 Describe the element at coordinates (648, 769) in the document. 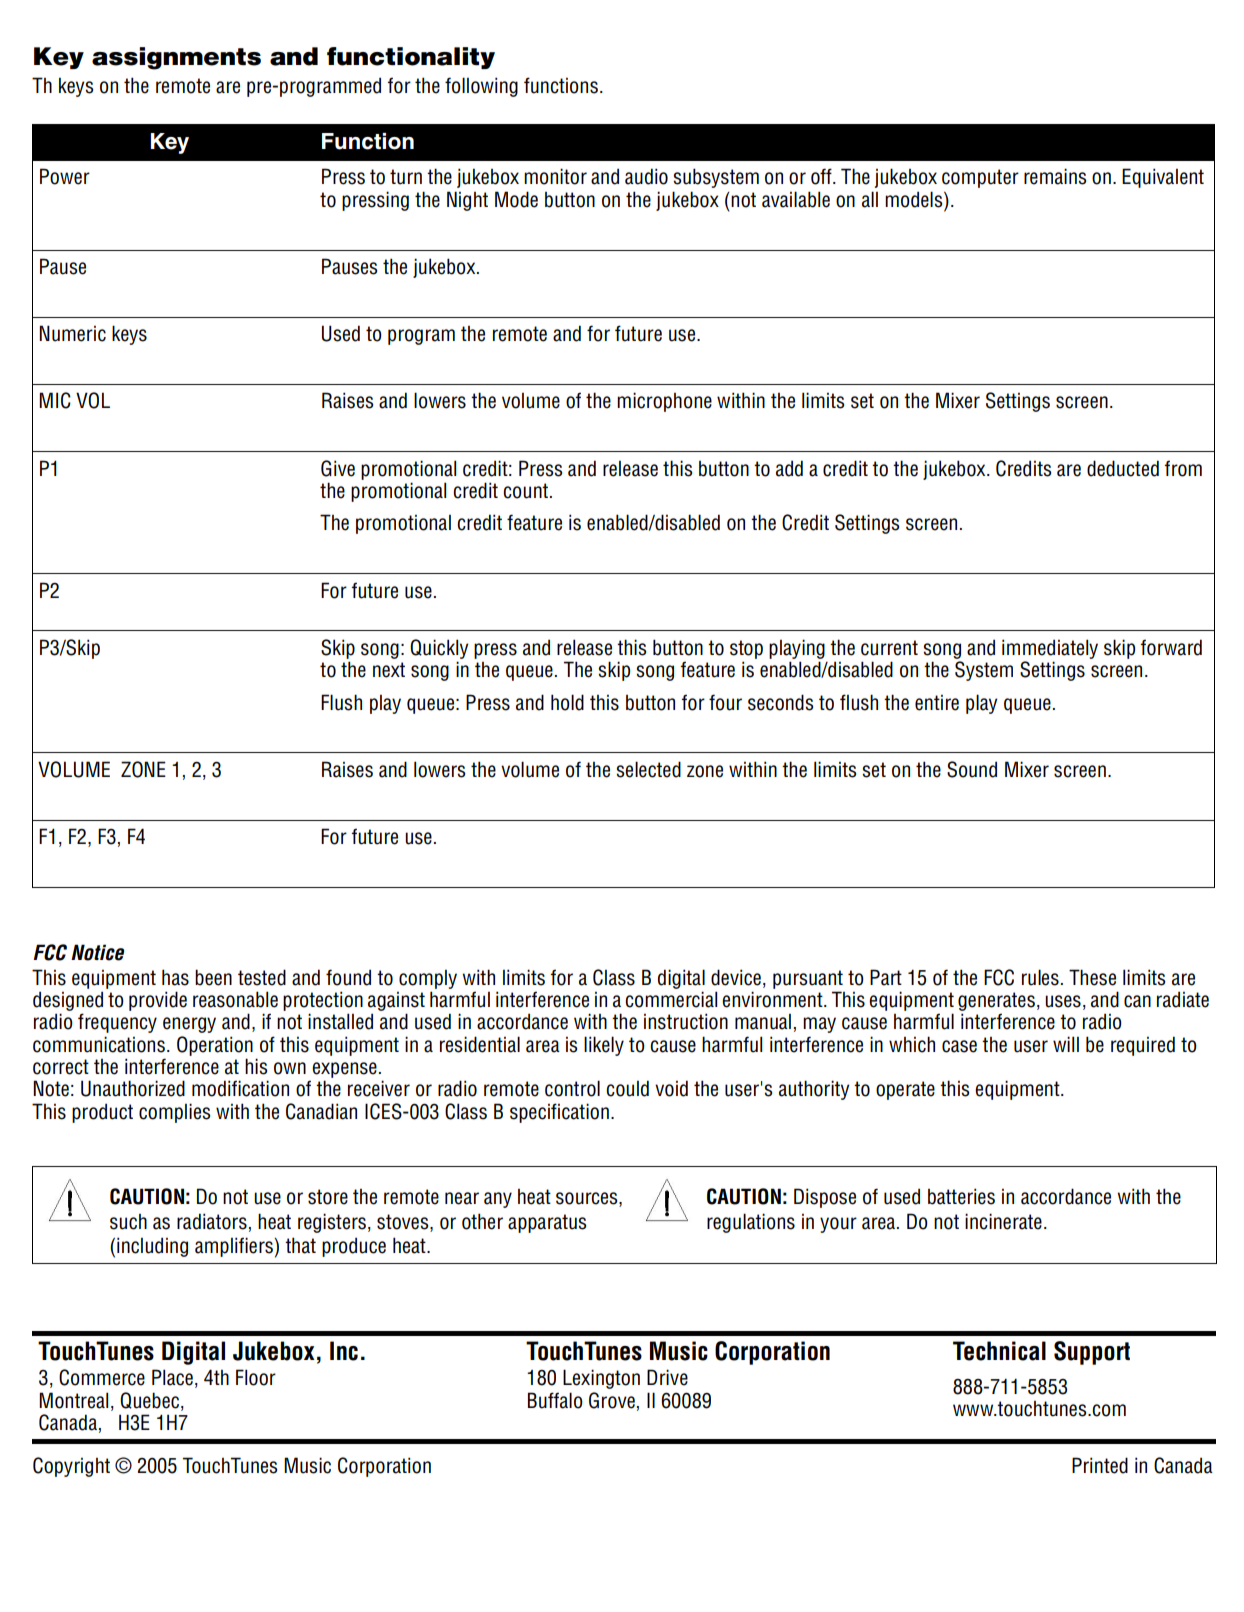

I see `selected` at that location.
